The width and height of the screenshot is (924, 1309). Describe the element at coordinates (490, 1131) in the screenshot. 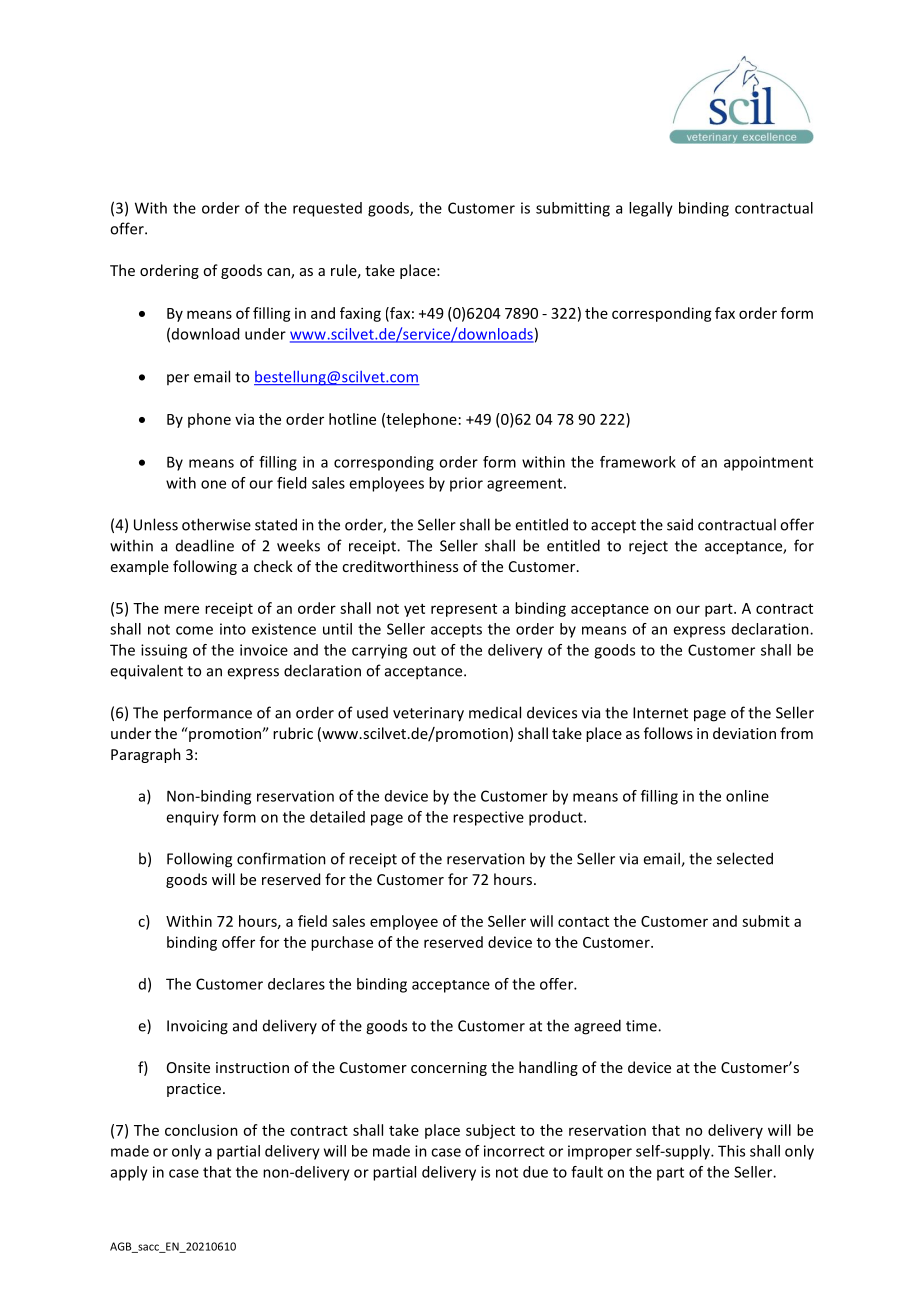

I see `subject` at that location.
